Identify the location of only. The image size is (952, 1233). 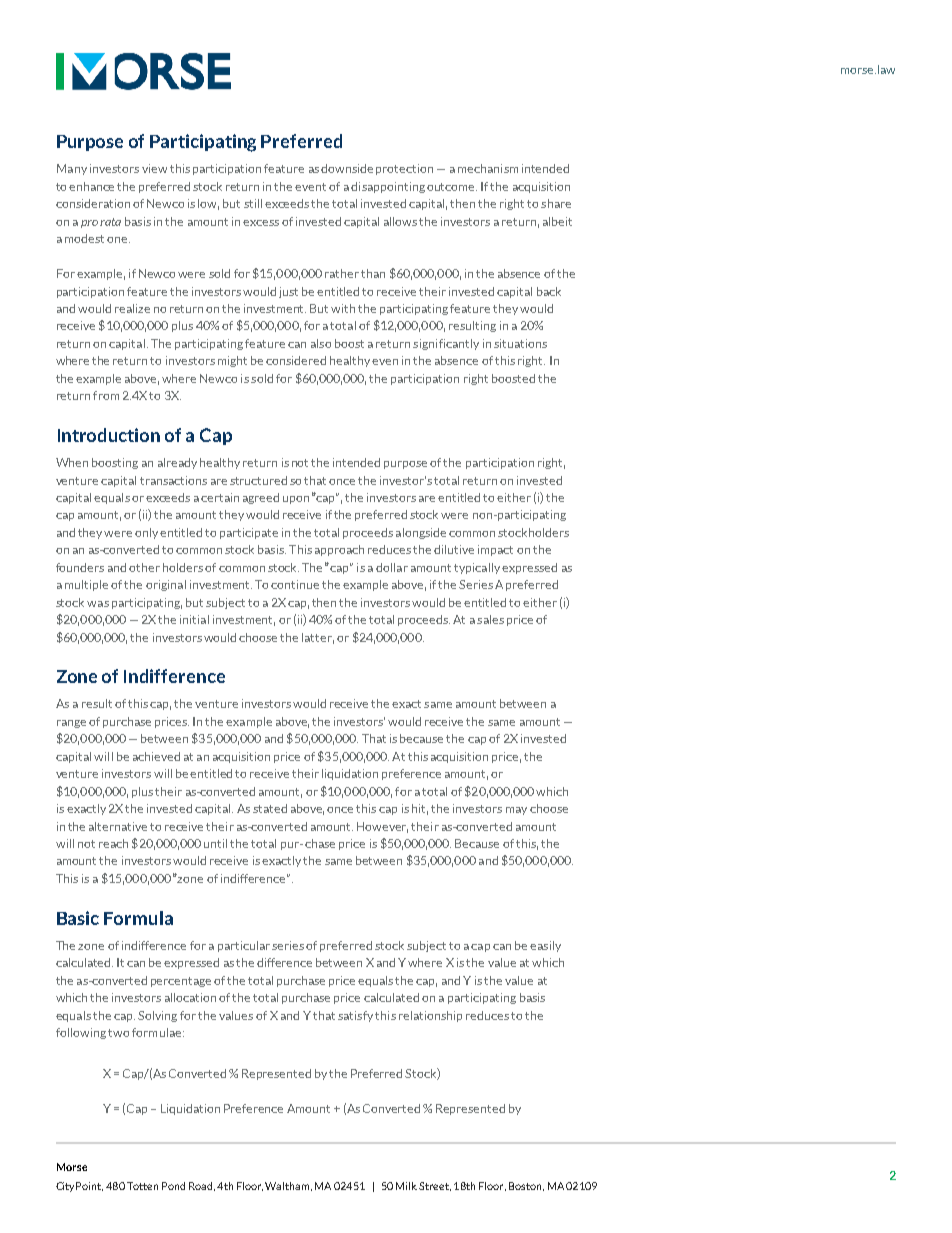
(148, 533).
